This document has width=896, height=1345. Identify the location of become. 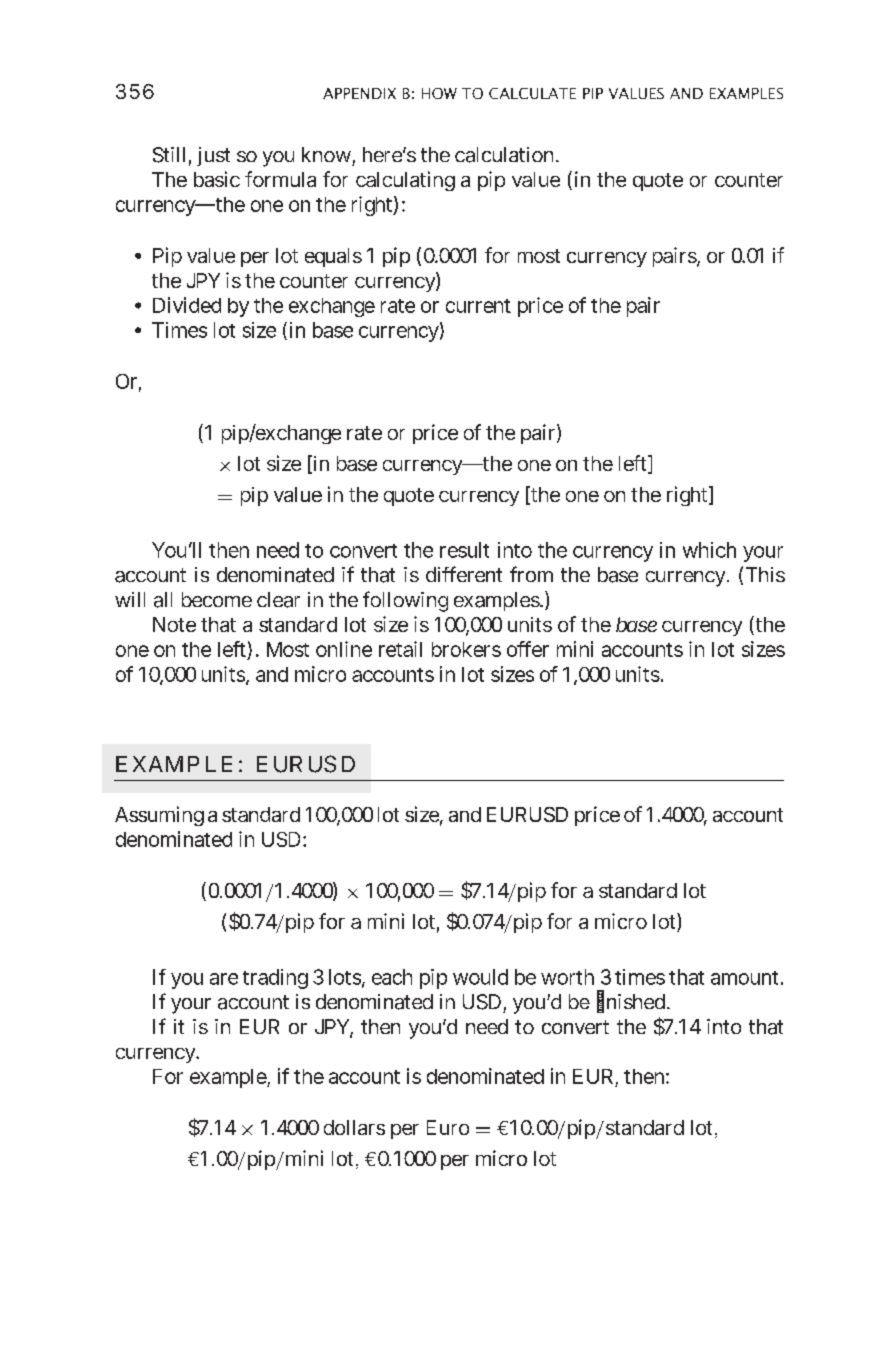
(217, 599).
